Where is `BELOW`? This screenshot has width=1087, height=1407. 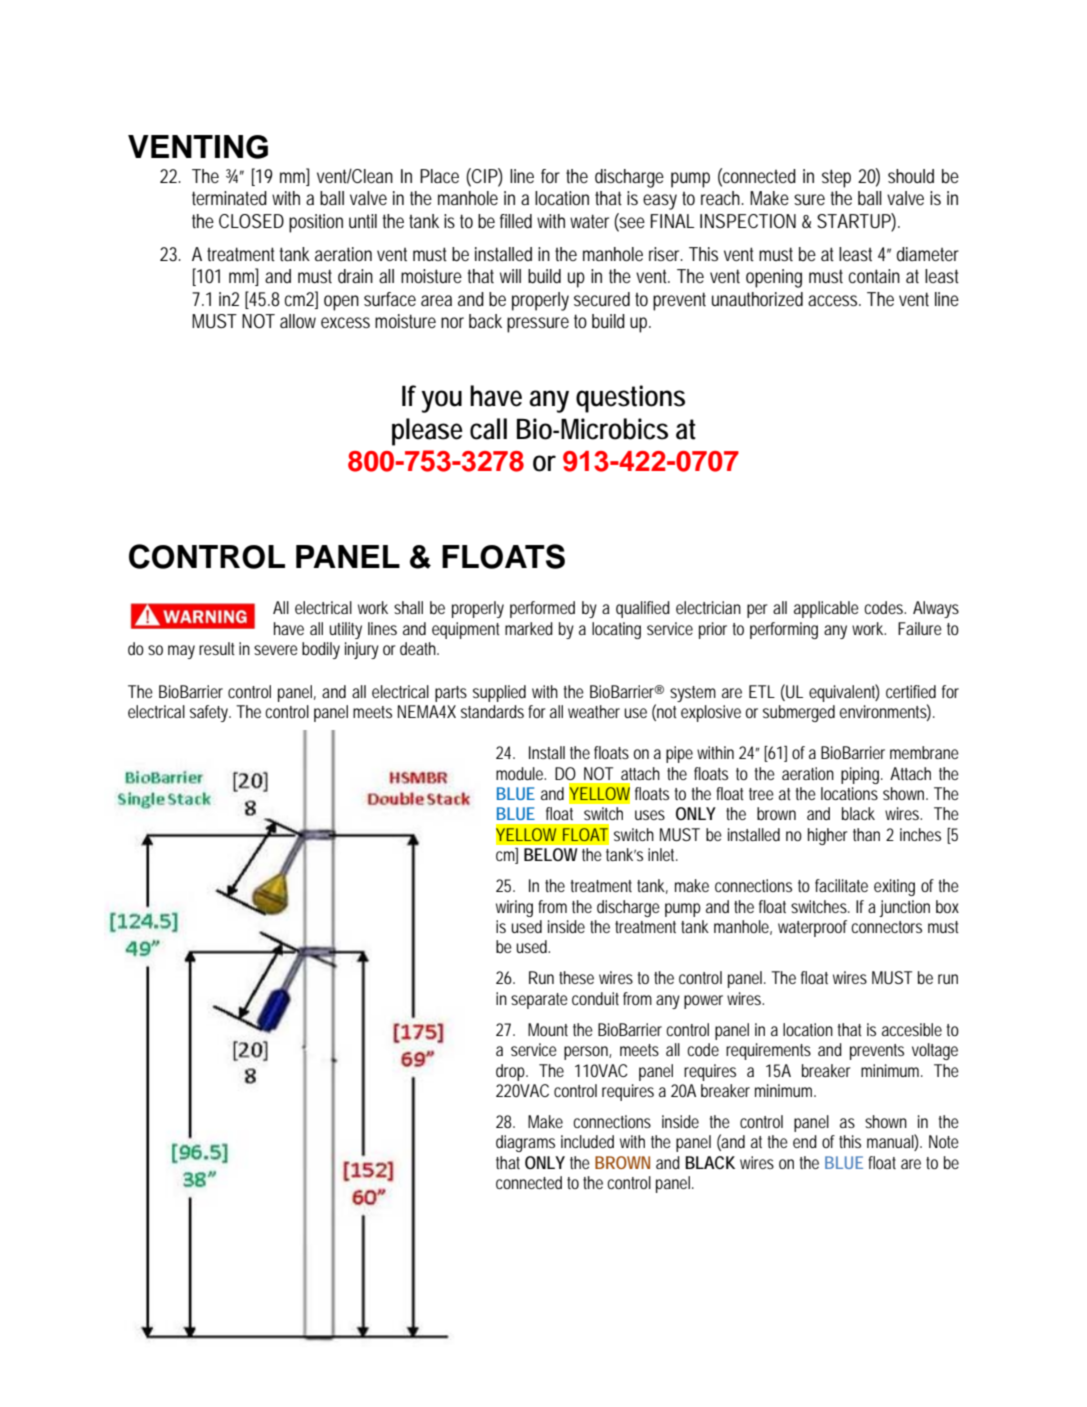 BELOW is located at coordinates (550, 854).
